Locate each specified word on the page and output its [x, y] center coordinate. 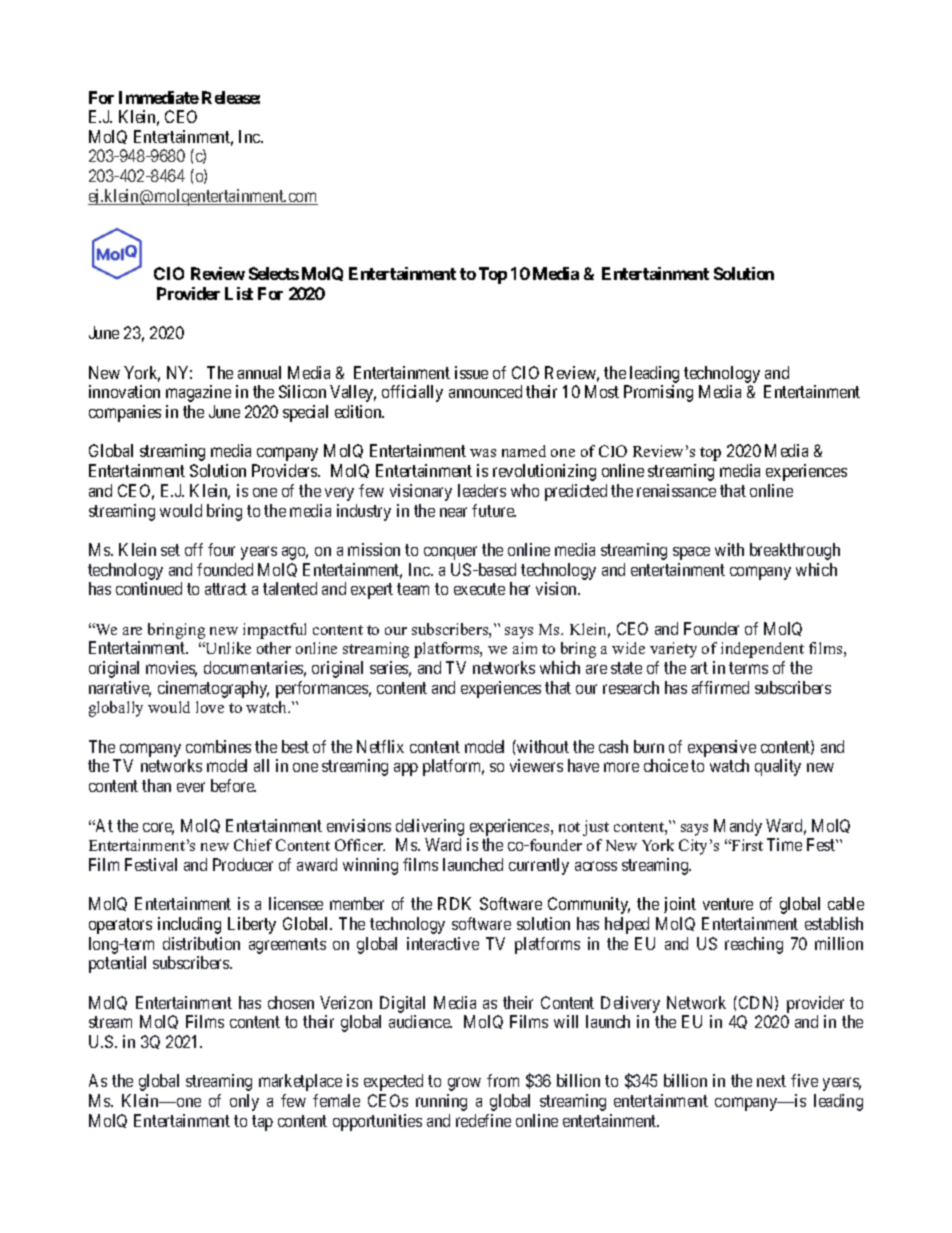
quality [778, 767]
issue [471, 372]
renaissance [676, 490]
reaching [754, 945]
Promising [658, 393]
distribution [201, 943]
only [244, 1102]
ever [191, 787]
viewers [536, 765]
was [483, 453]
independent [762, 650]
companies [125, 413]
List [239, 293]
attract [226, 589]
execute [479, 589]
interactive [443, 943]
